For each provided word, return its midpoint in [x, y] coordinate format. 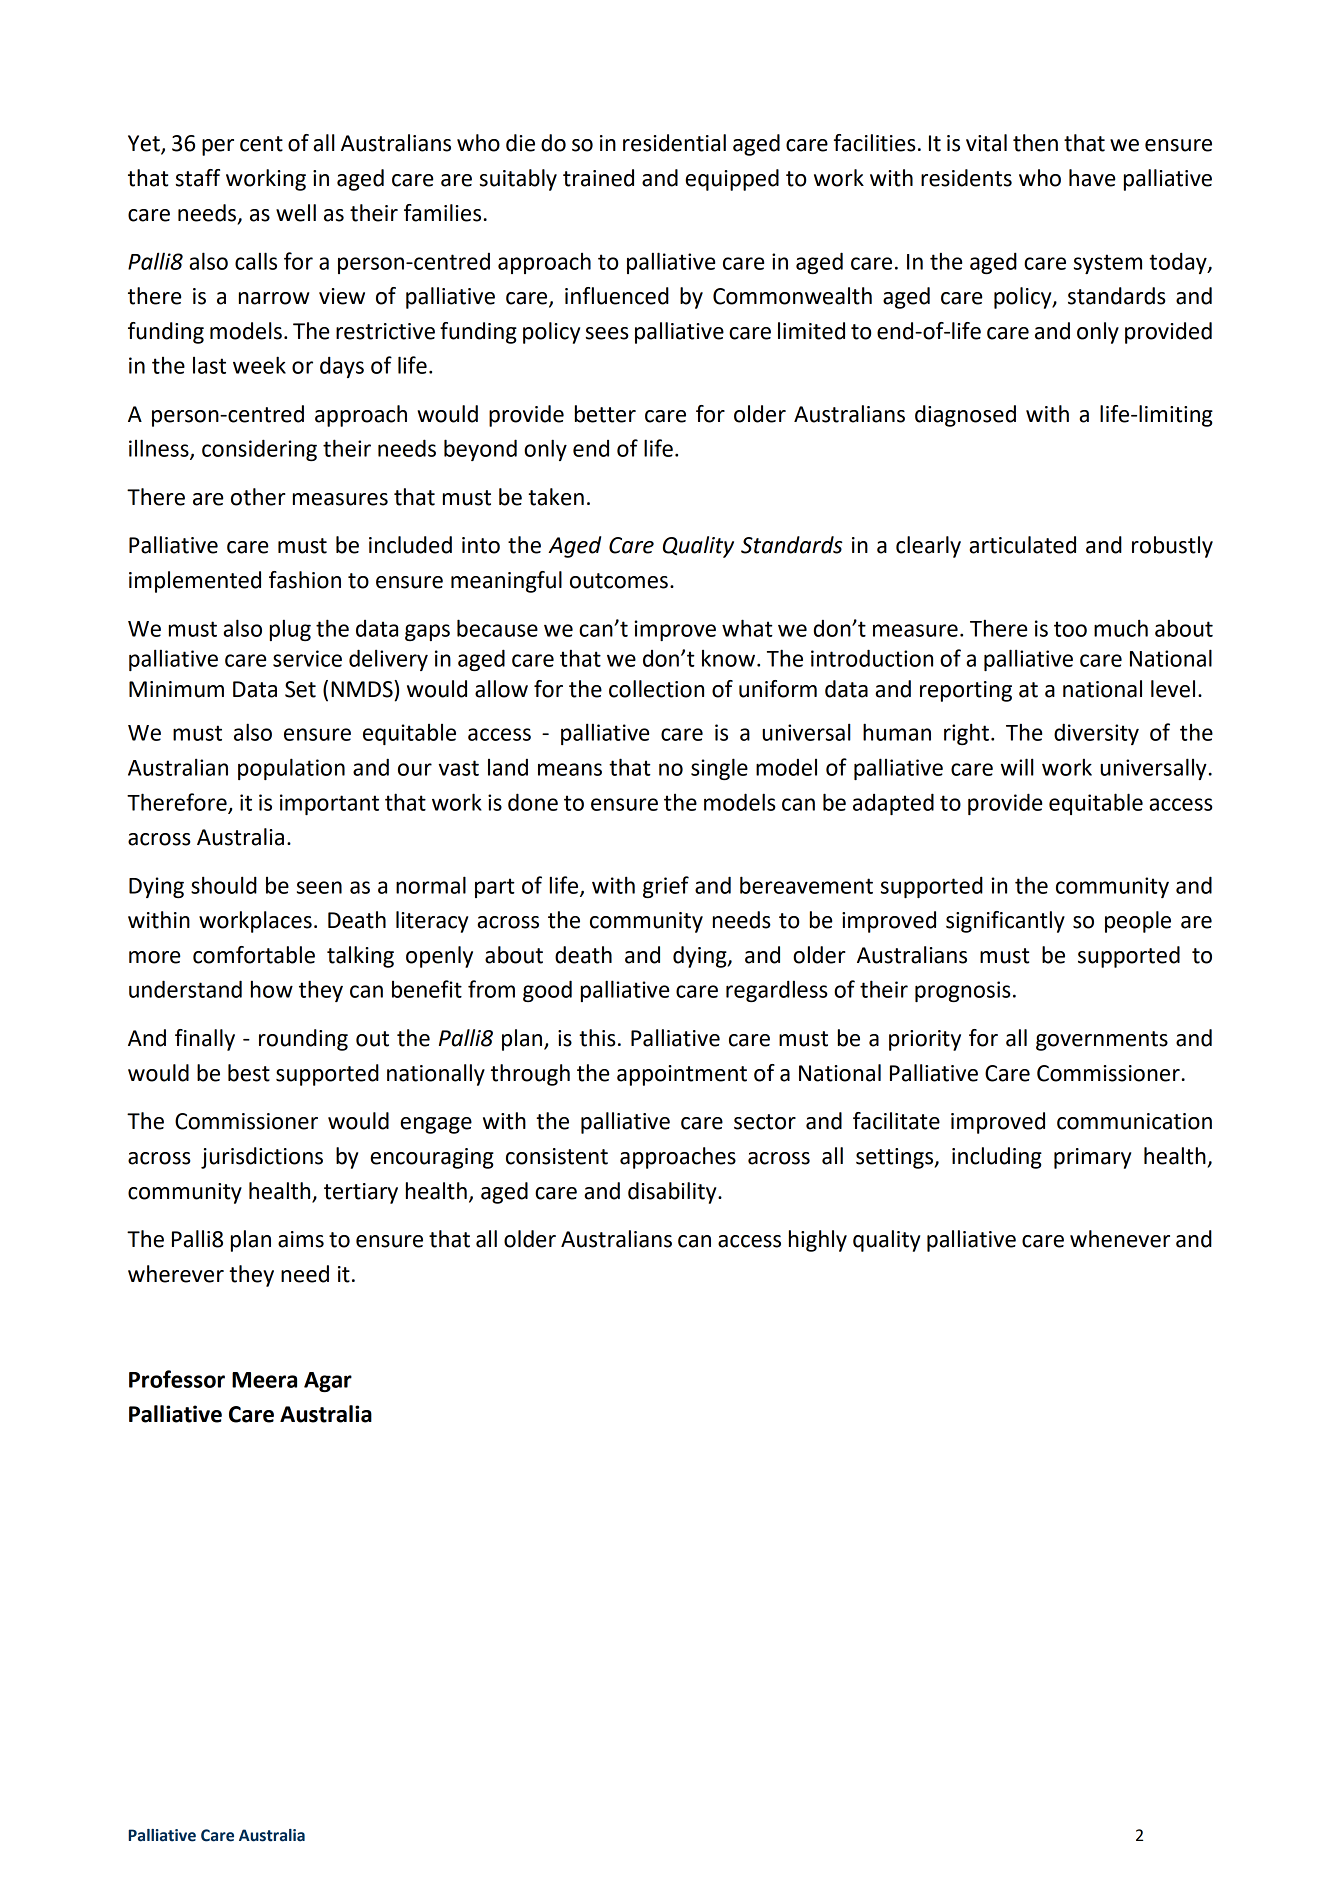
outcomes [619, 581]
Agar [328, 1382]
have [1092, 178]
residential [674, 143]
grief [666, 887]
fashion [305, 580]
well [296, 213]
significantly [1005, 922]
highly [818, 1241]
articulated [1022, 545]
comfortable [254, 955]
